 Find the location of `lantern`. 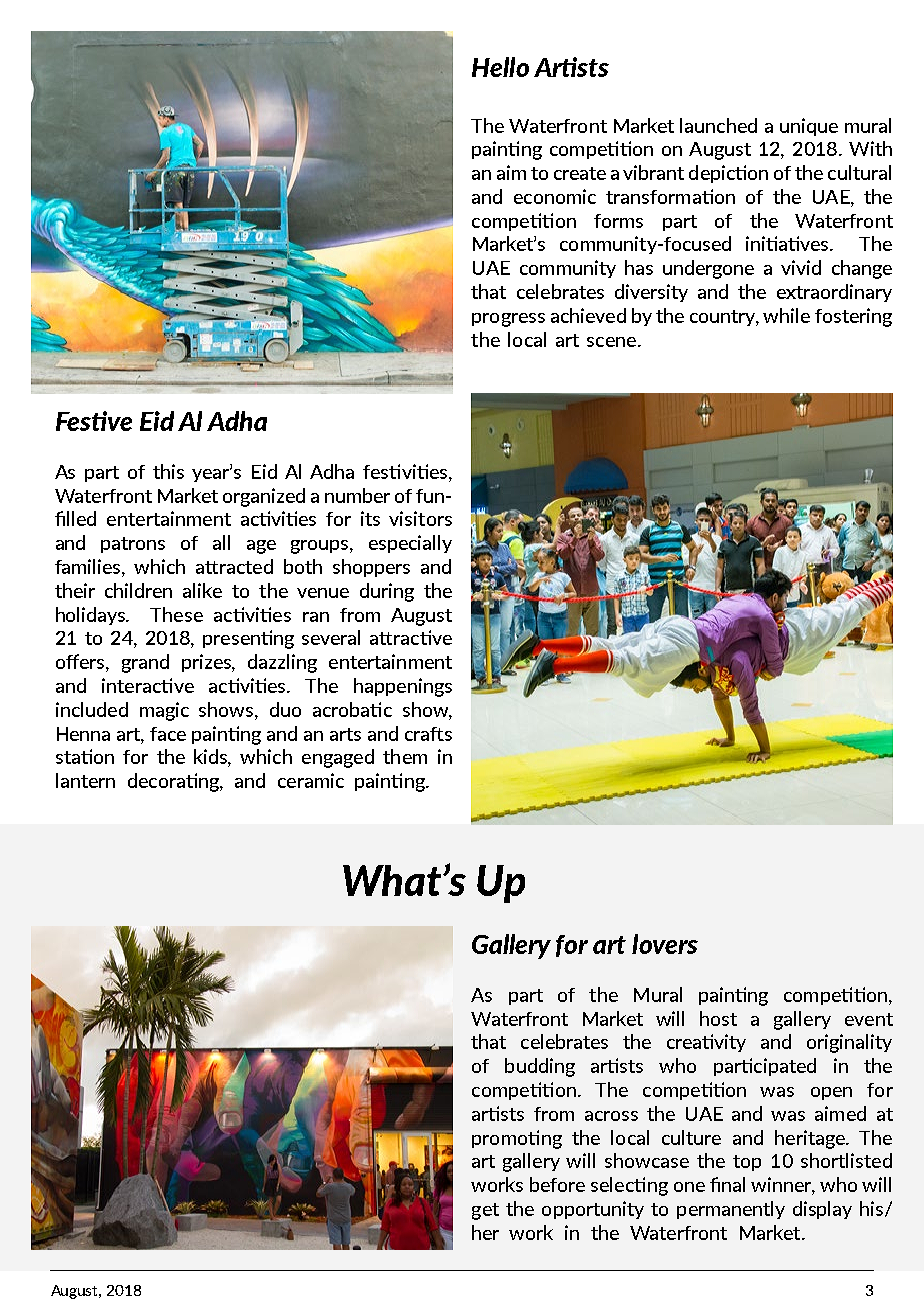

lantern is located at coordinates (85, 780).
